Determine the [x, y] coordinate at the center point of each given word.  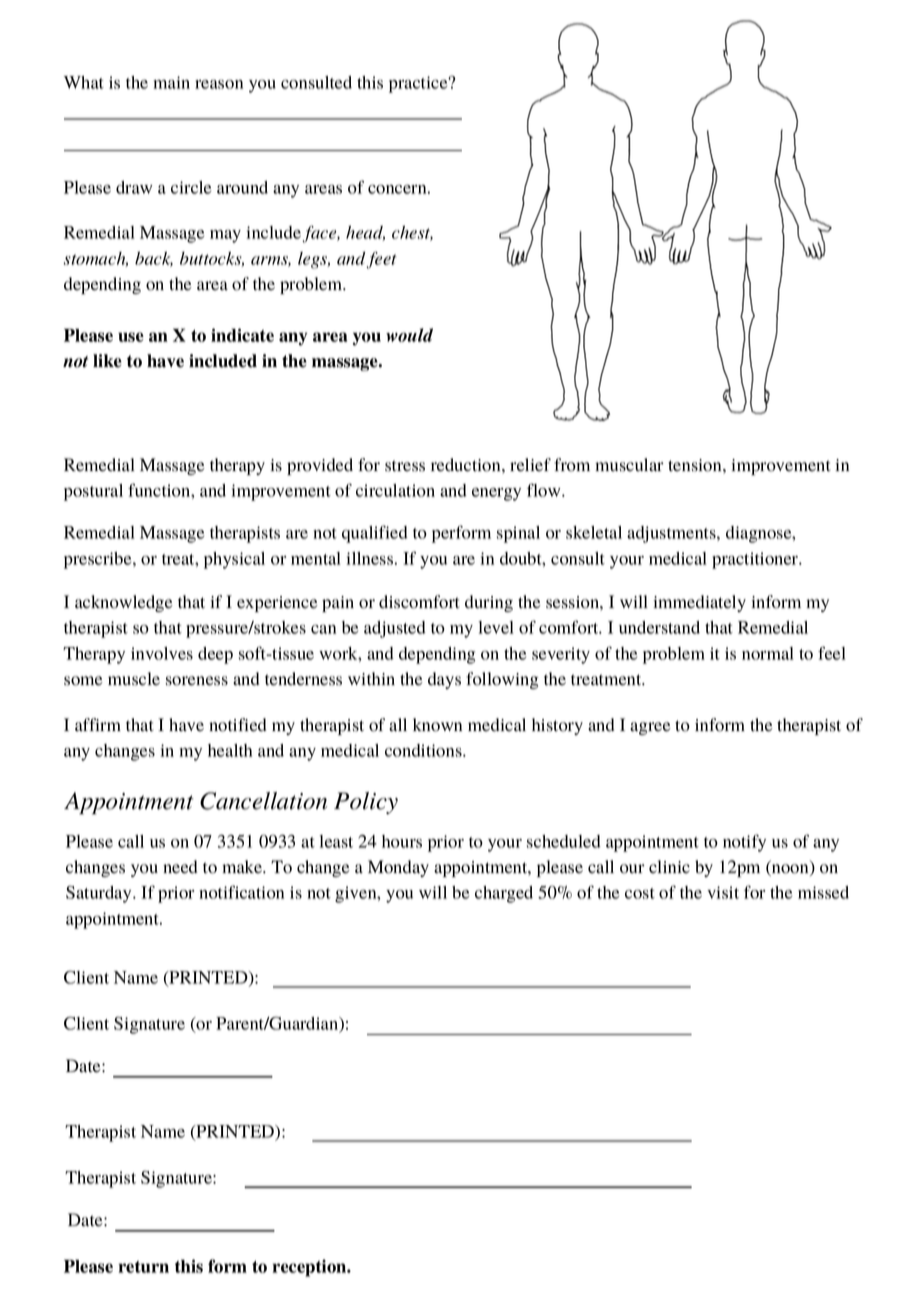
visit [723, 892]
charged [504, 894]
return [143, 1267]
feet [381, 260]
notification [241, 892]
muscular [629, 465]
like [107, 361]
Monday [398, 868]
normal [768, 653]
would [409, 335]
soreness [197, 681]
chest [412, 233]
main [171, 82]
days [444, 680]
